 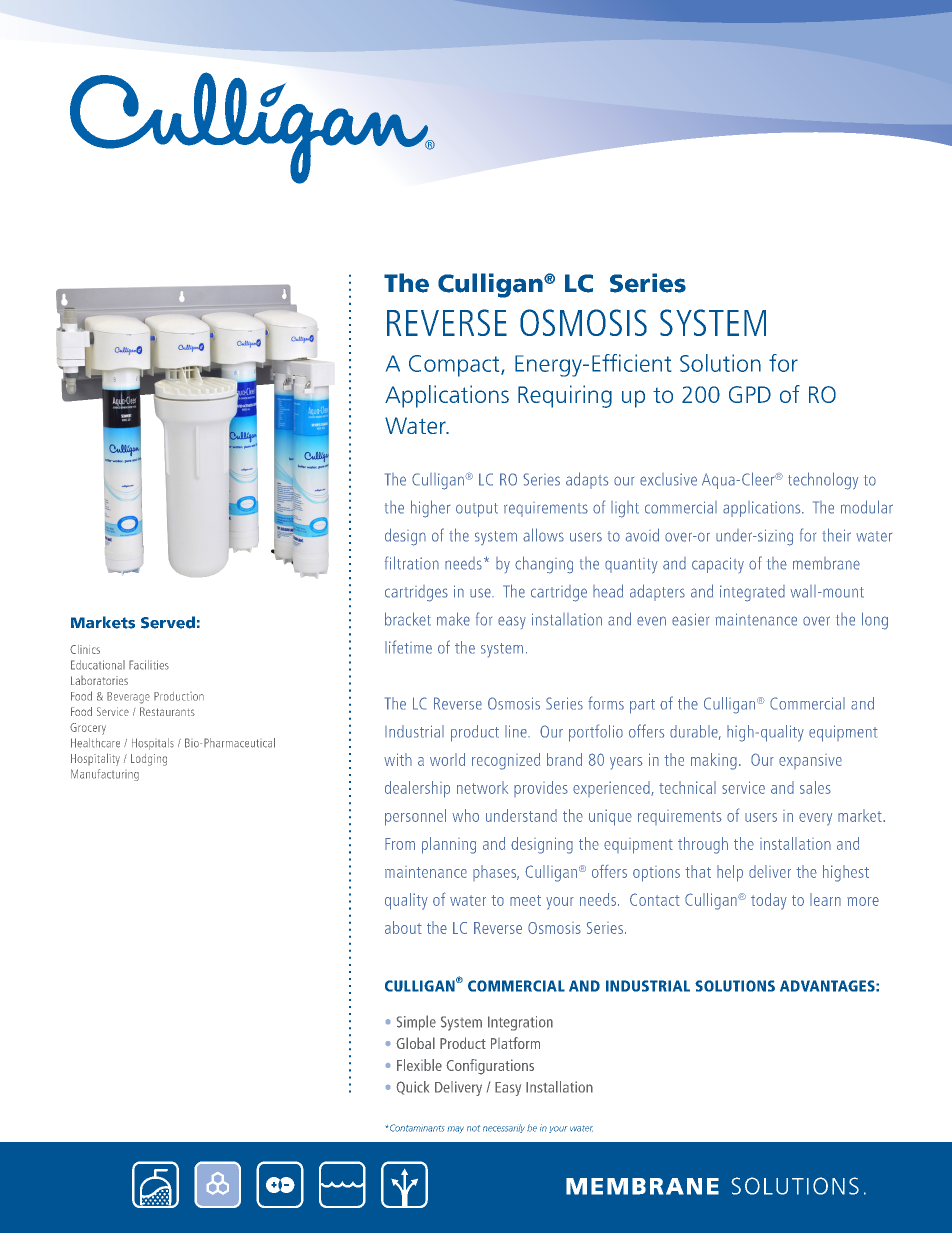 What do you see at coordinates (750, 394) in the image?
I see `GPD` at bounding box center [750, 394].
